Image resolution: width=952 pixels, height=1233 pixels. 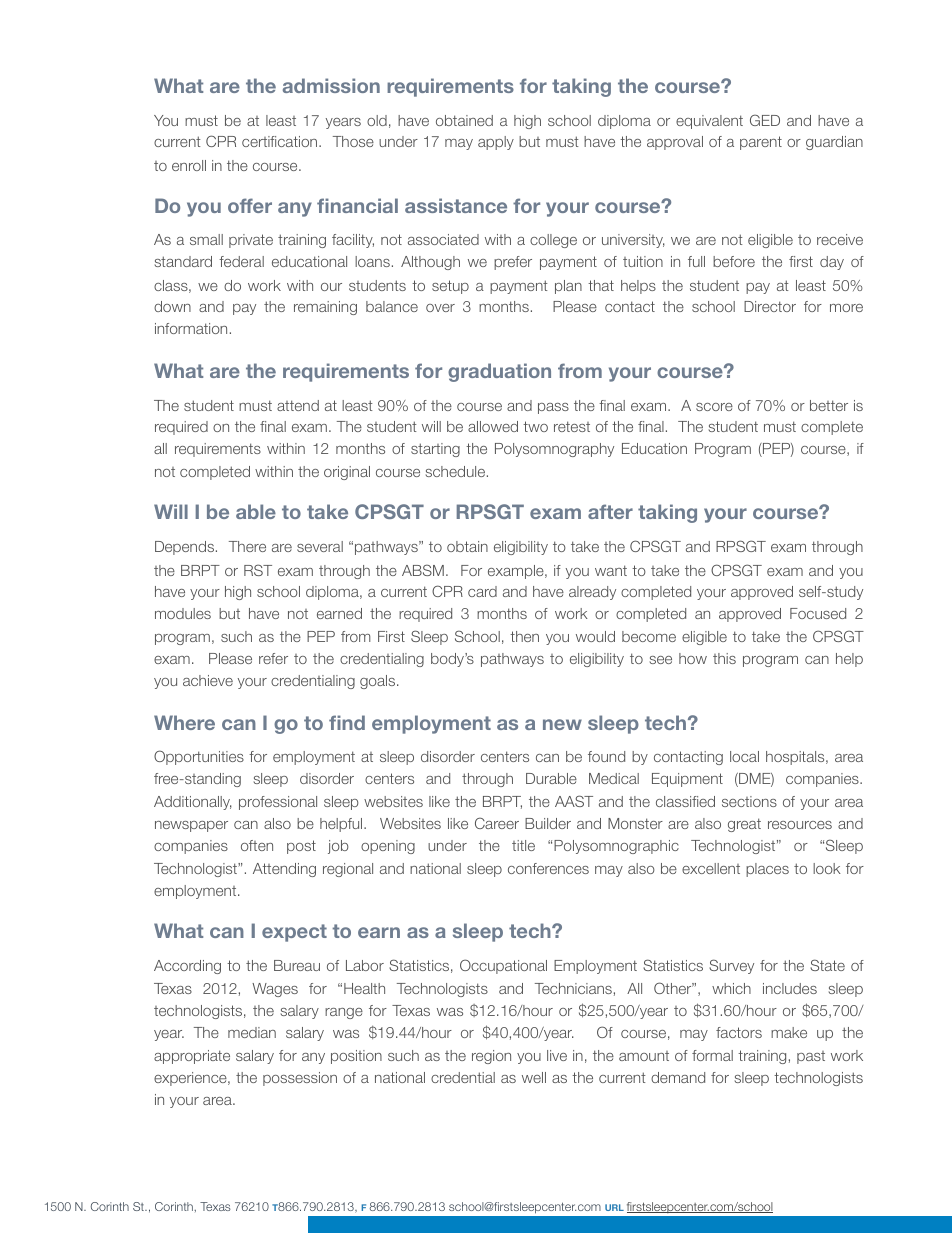 I want to click on certification, so click(x=281, y=141).
